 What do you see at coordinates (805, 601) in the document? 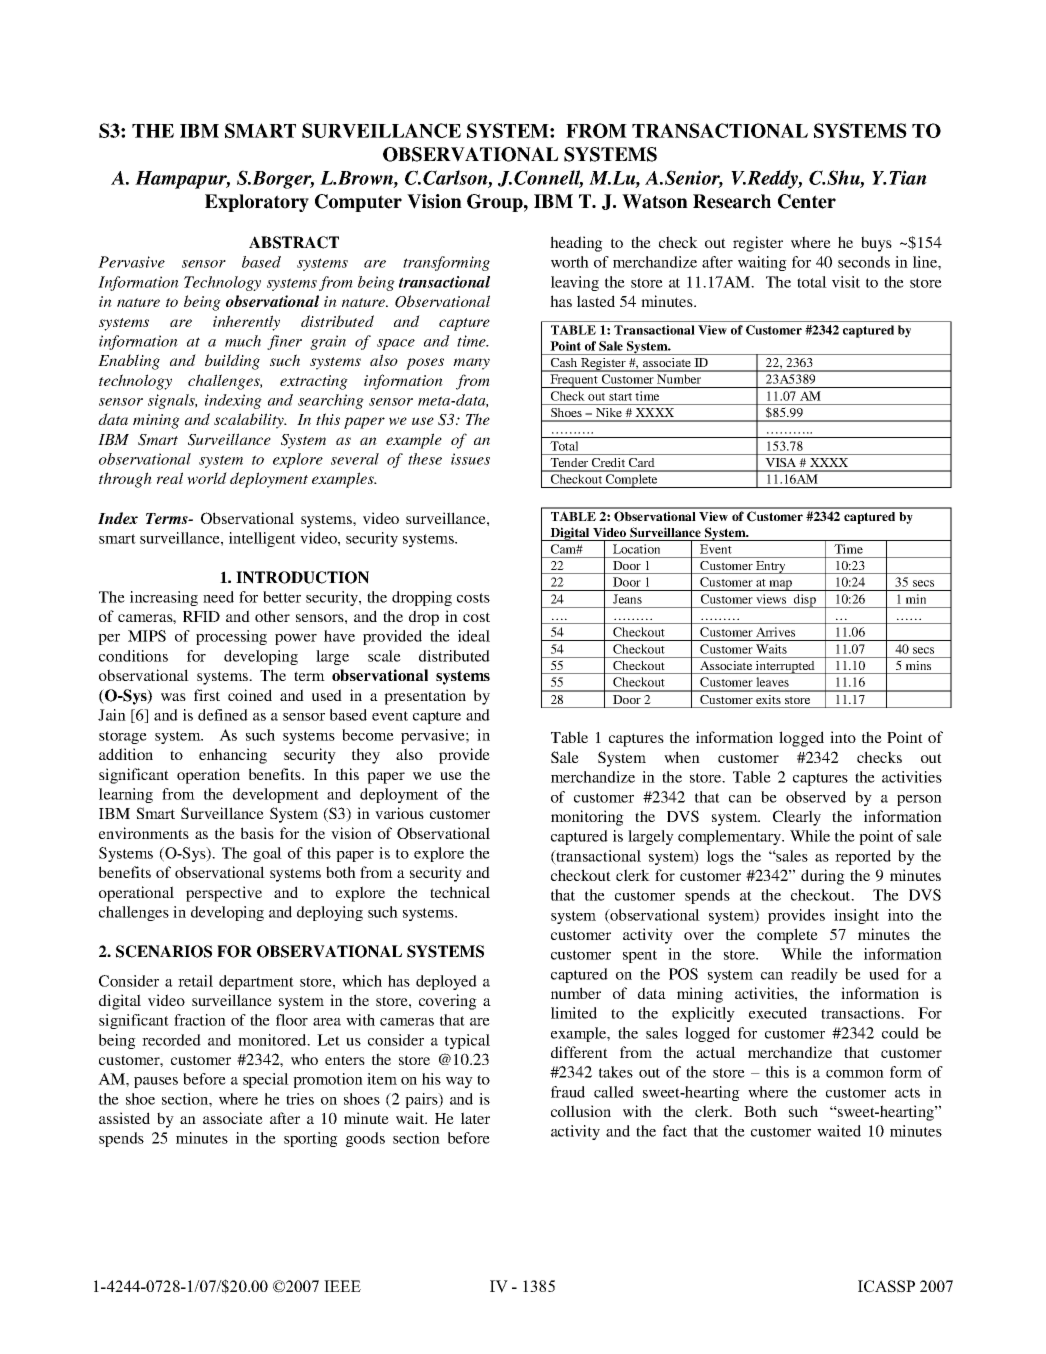
I see `disp` at bounding box center [805, 601].
